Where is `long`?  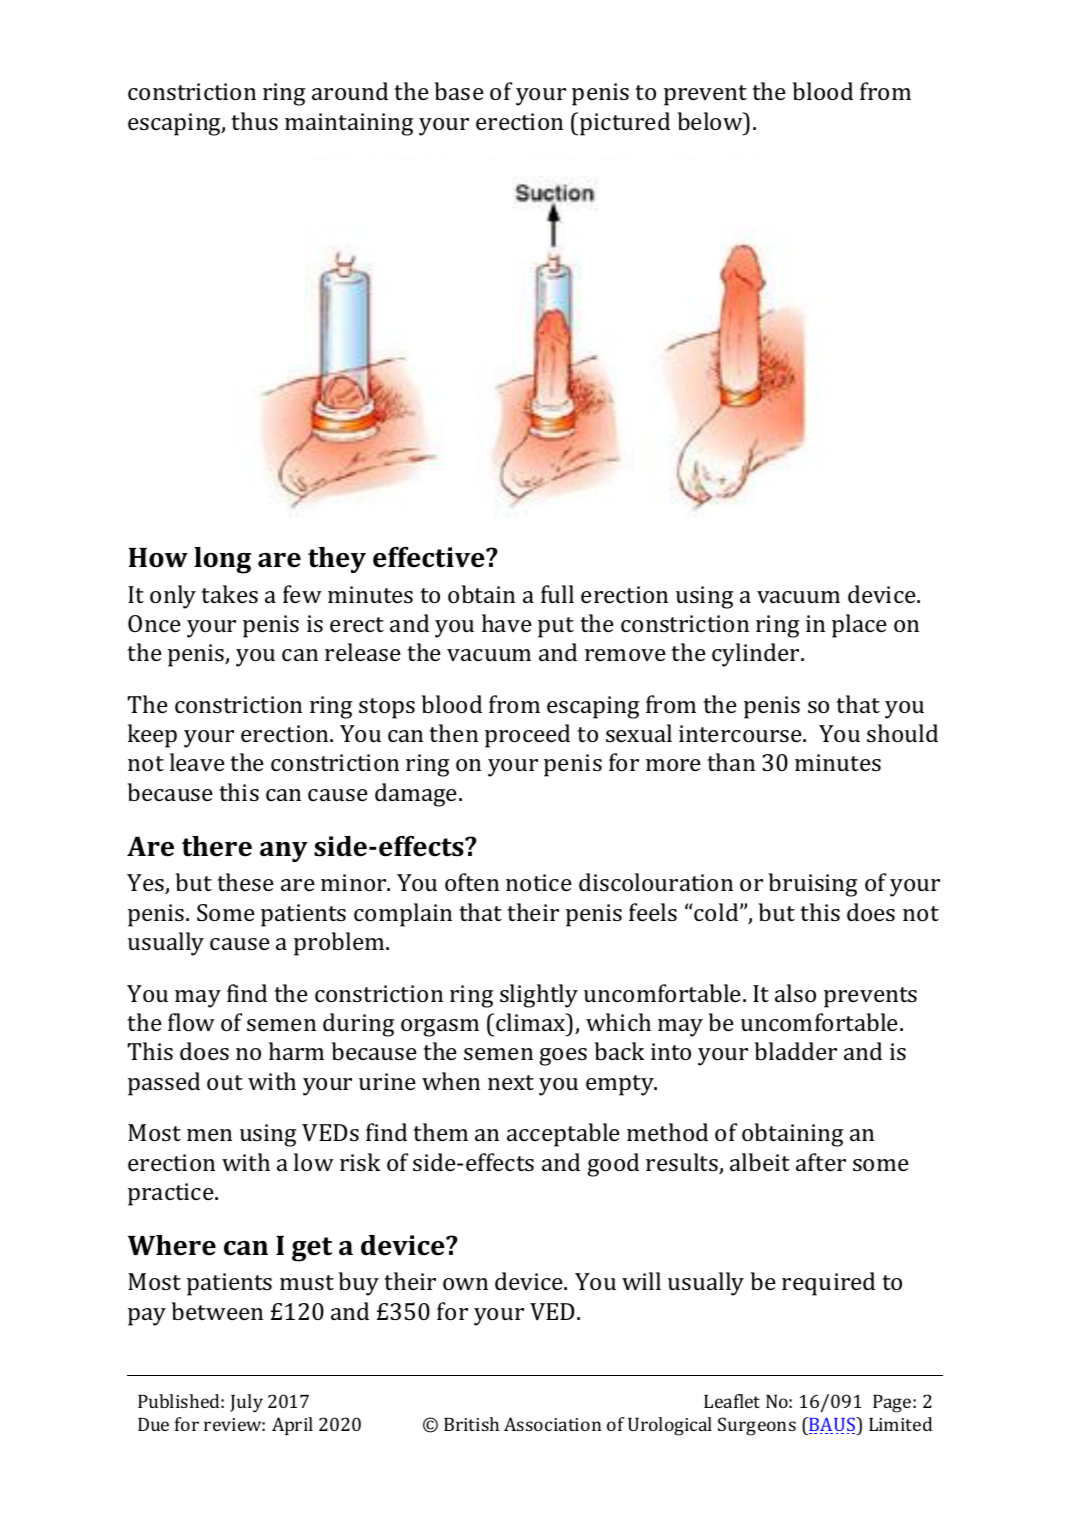
long is located at coordinates (222, 560).
